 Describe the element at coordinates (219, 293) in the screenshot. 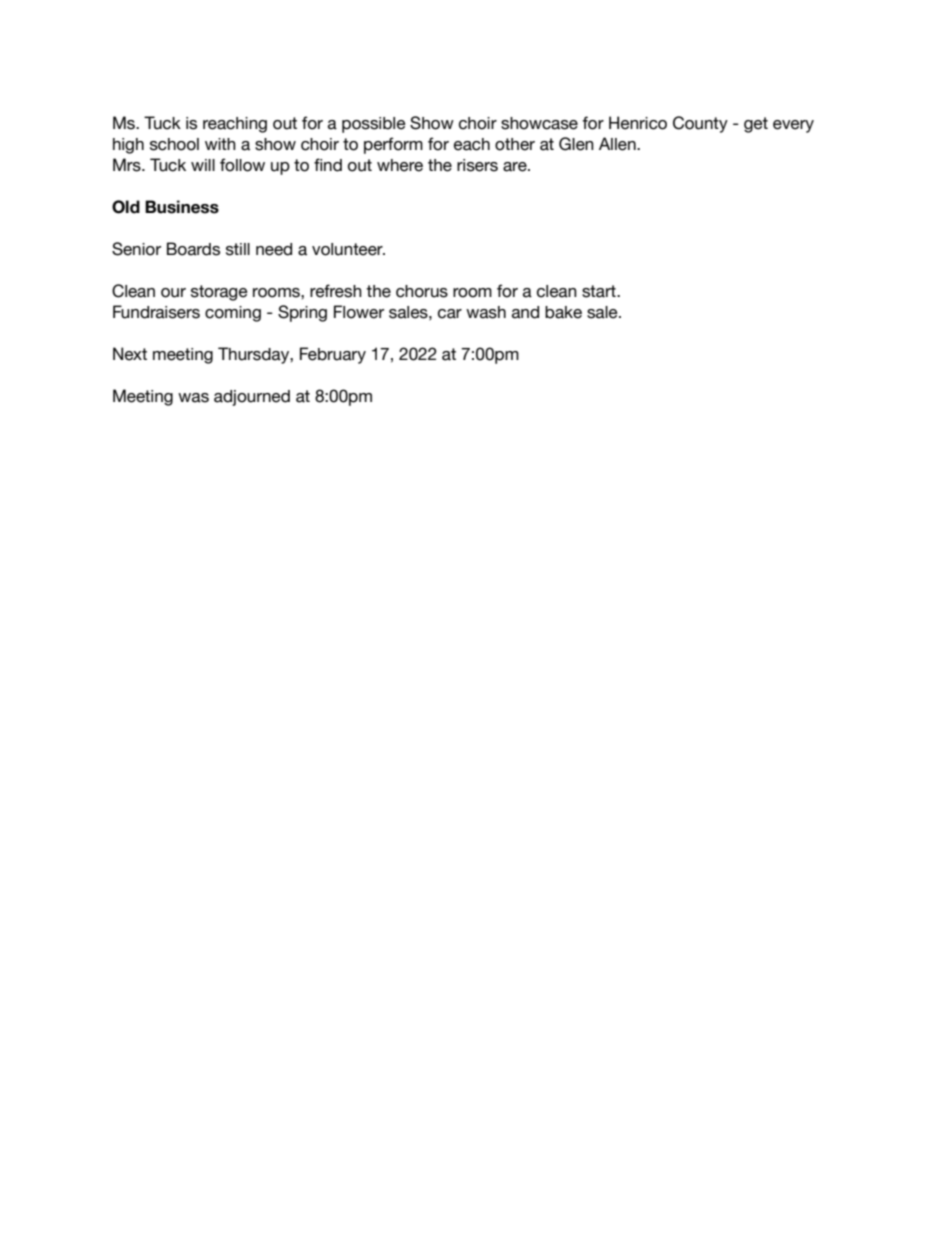

I see `storage` at that location.
